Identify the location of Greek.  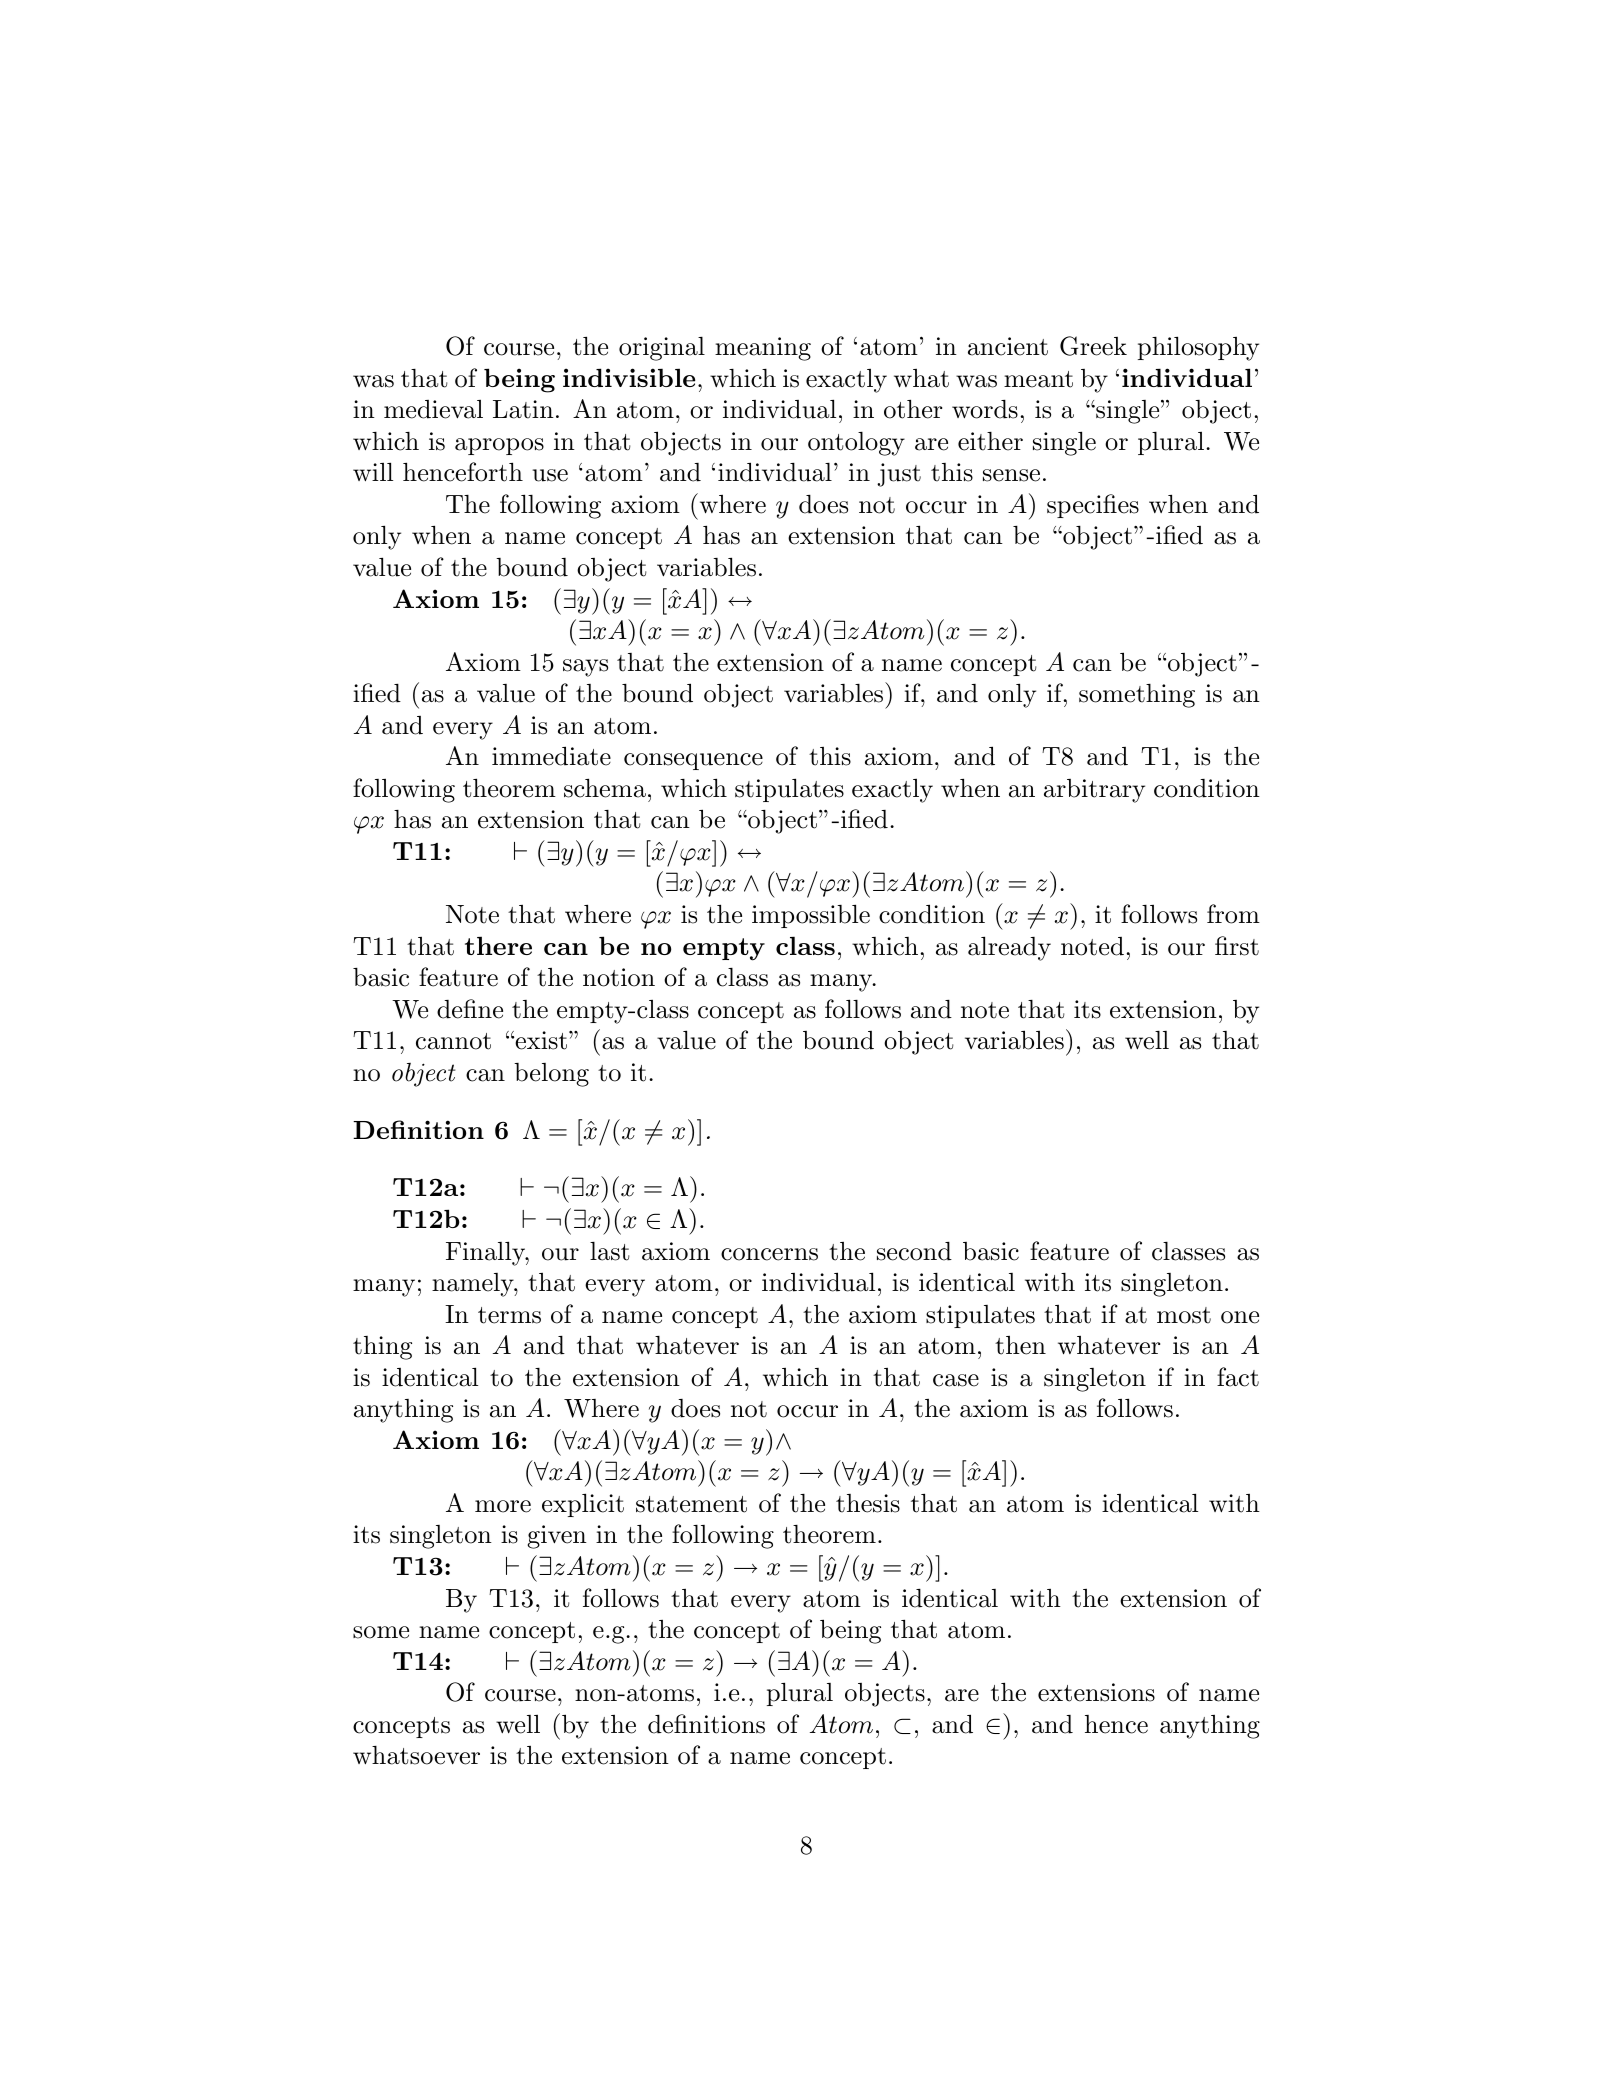
(1093, 346).
